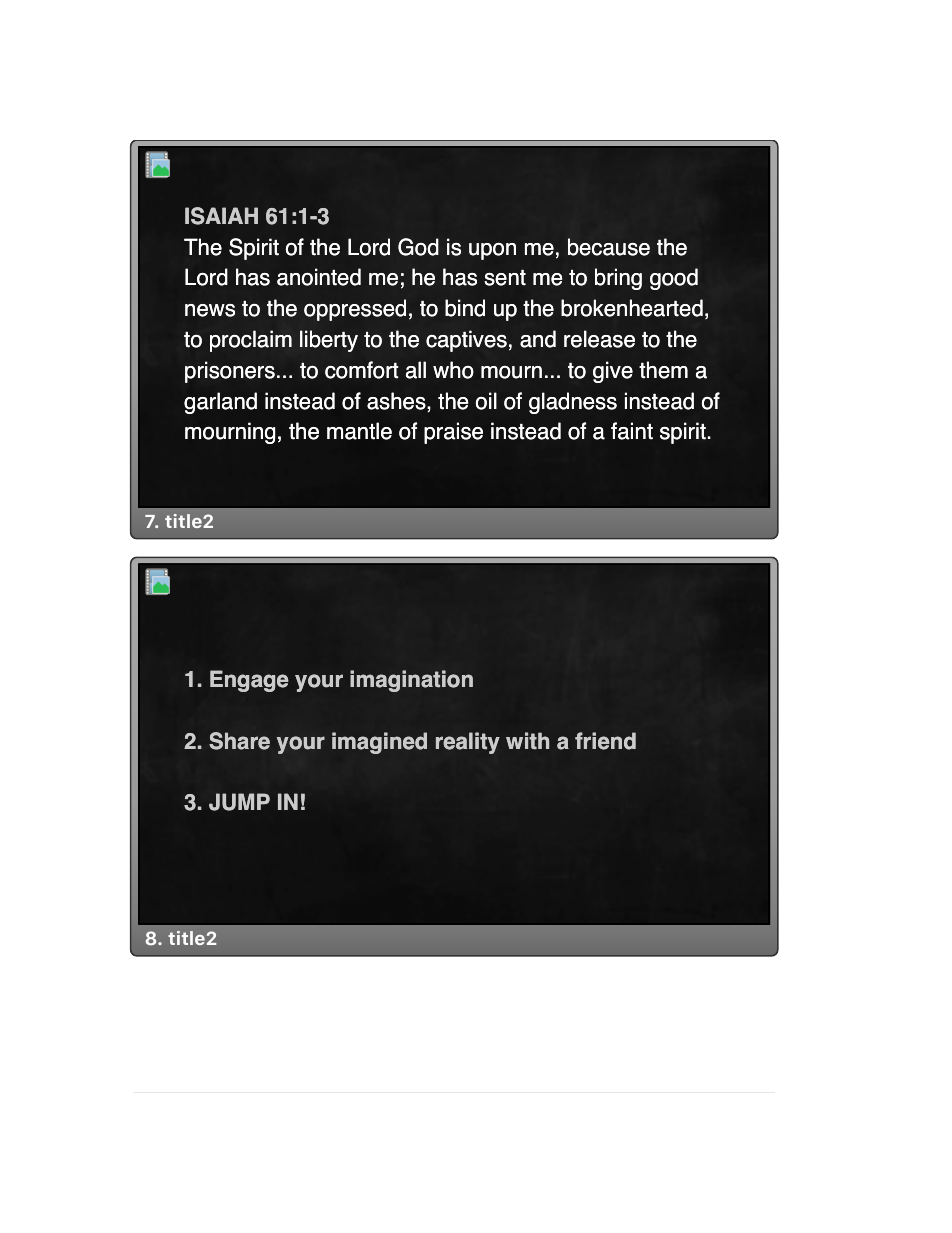  Describe the element at coordinates (239, 741) in the image. I see `Share` at that location.
